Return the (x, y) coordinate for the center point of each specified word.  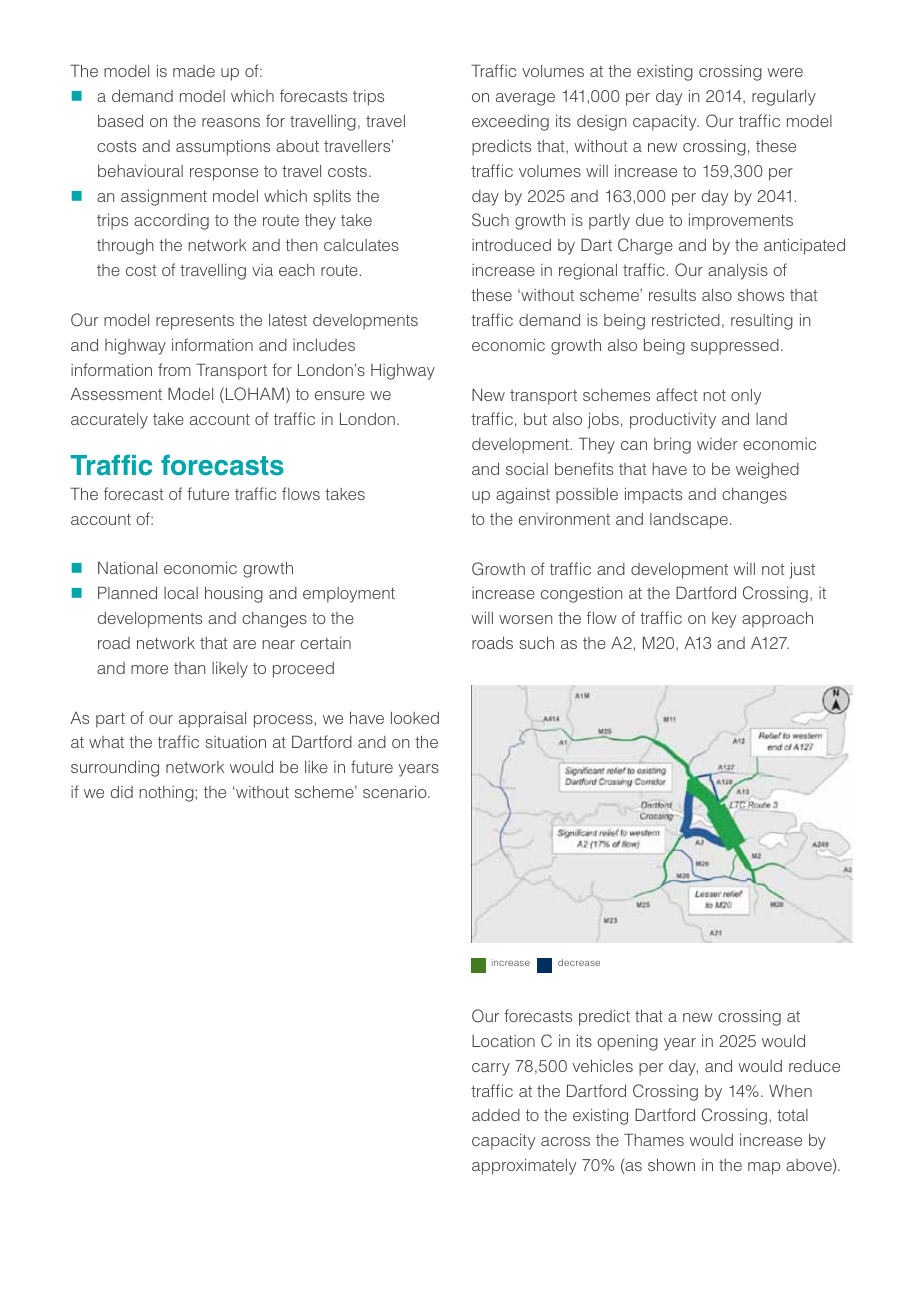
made (194, 71)
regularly (784, 97)
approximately (524, 1166)
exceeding (510, 122)
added (496, 1115)
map (764, 1168)
